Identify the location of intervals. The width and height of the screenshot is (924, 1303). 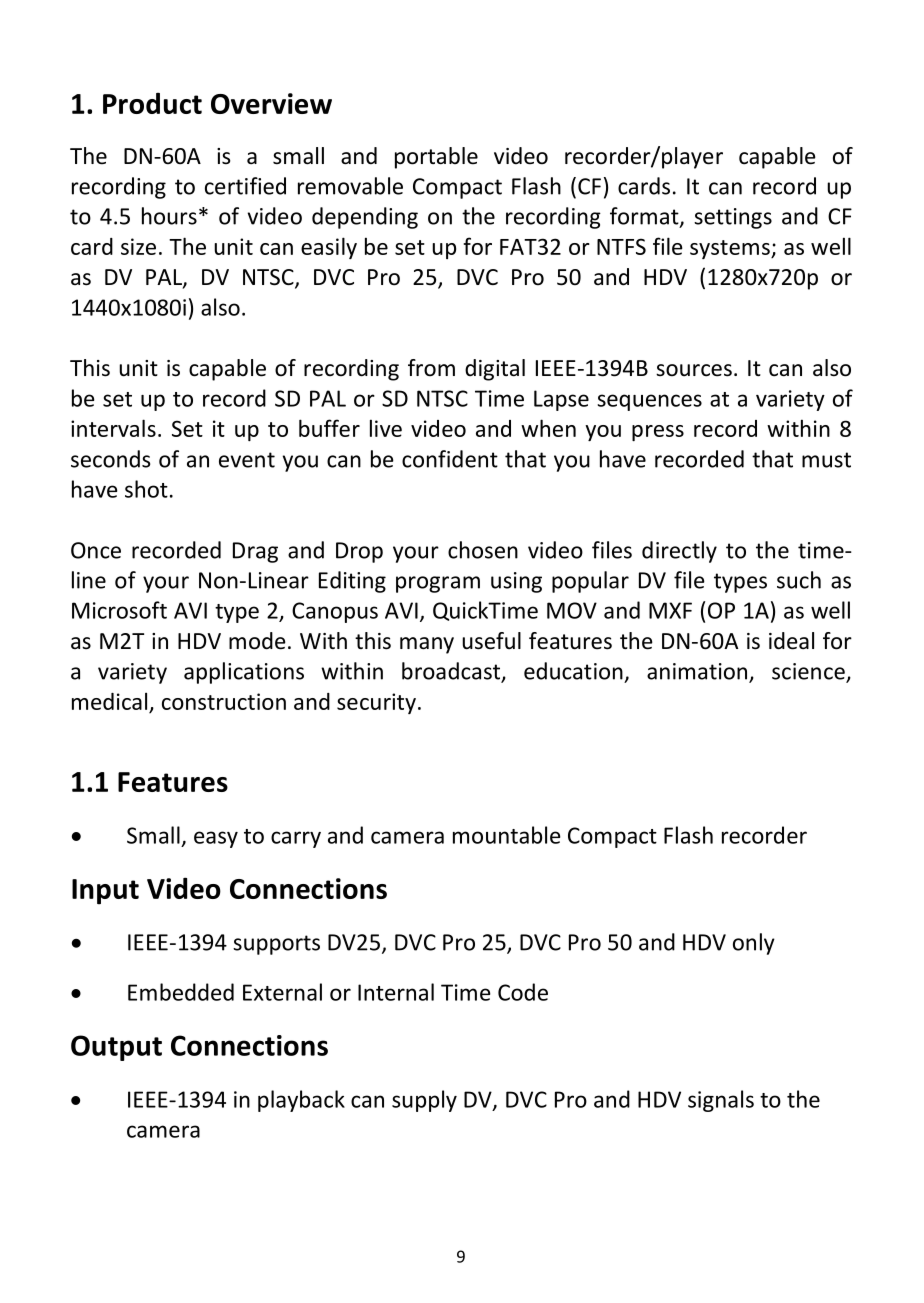
(113, 428).
